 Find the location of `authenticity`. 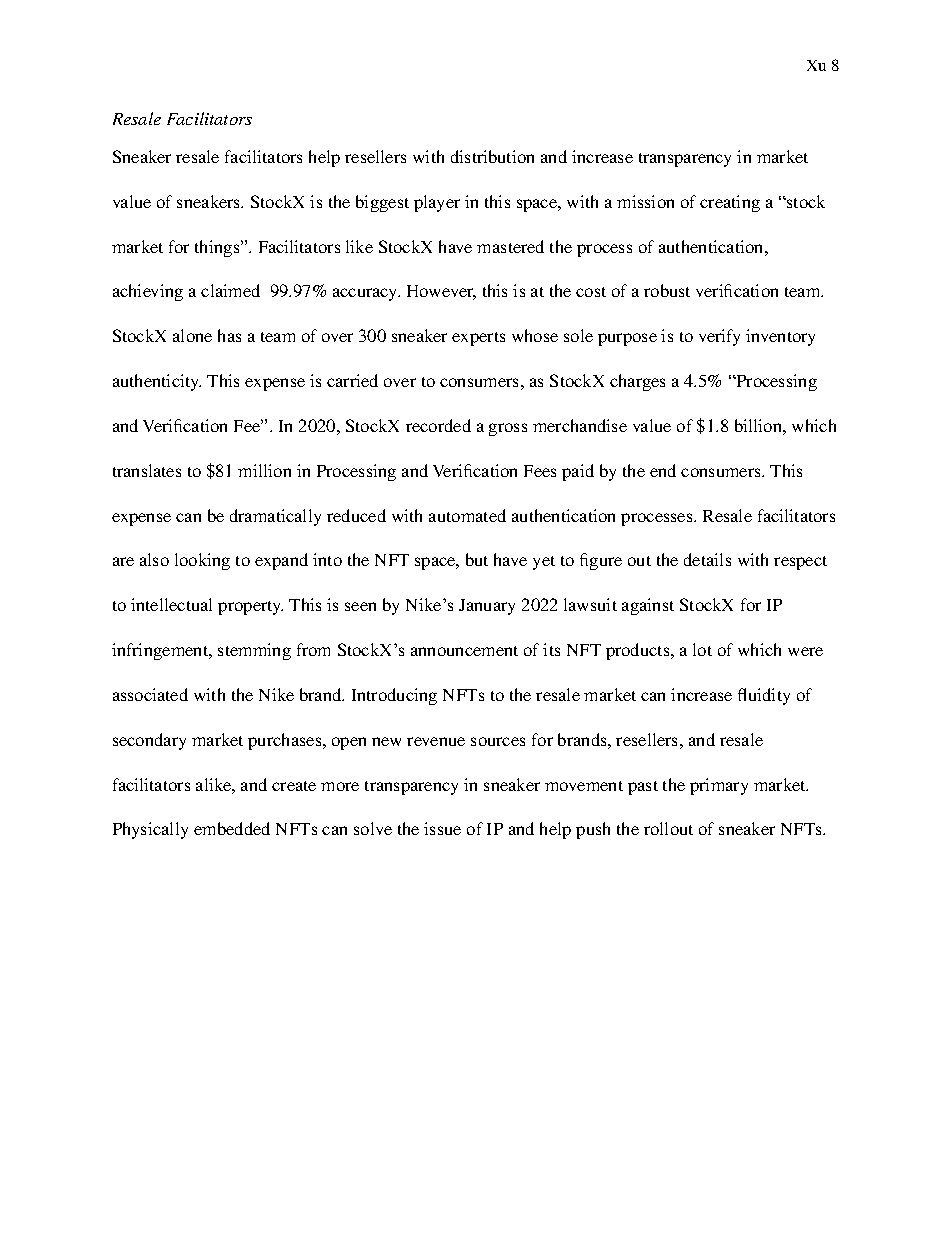

authenticity is located at coordinates (157, 382).
